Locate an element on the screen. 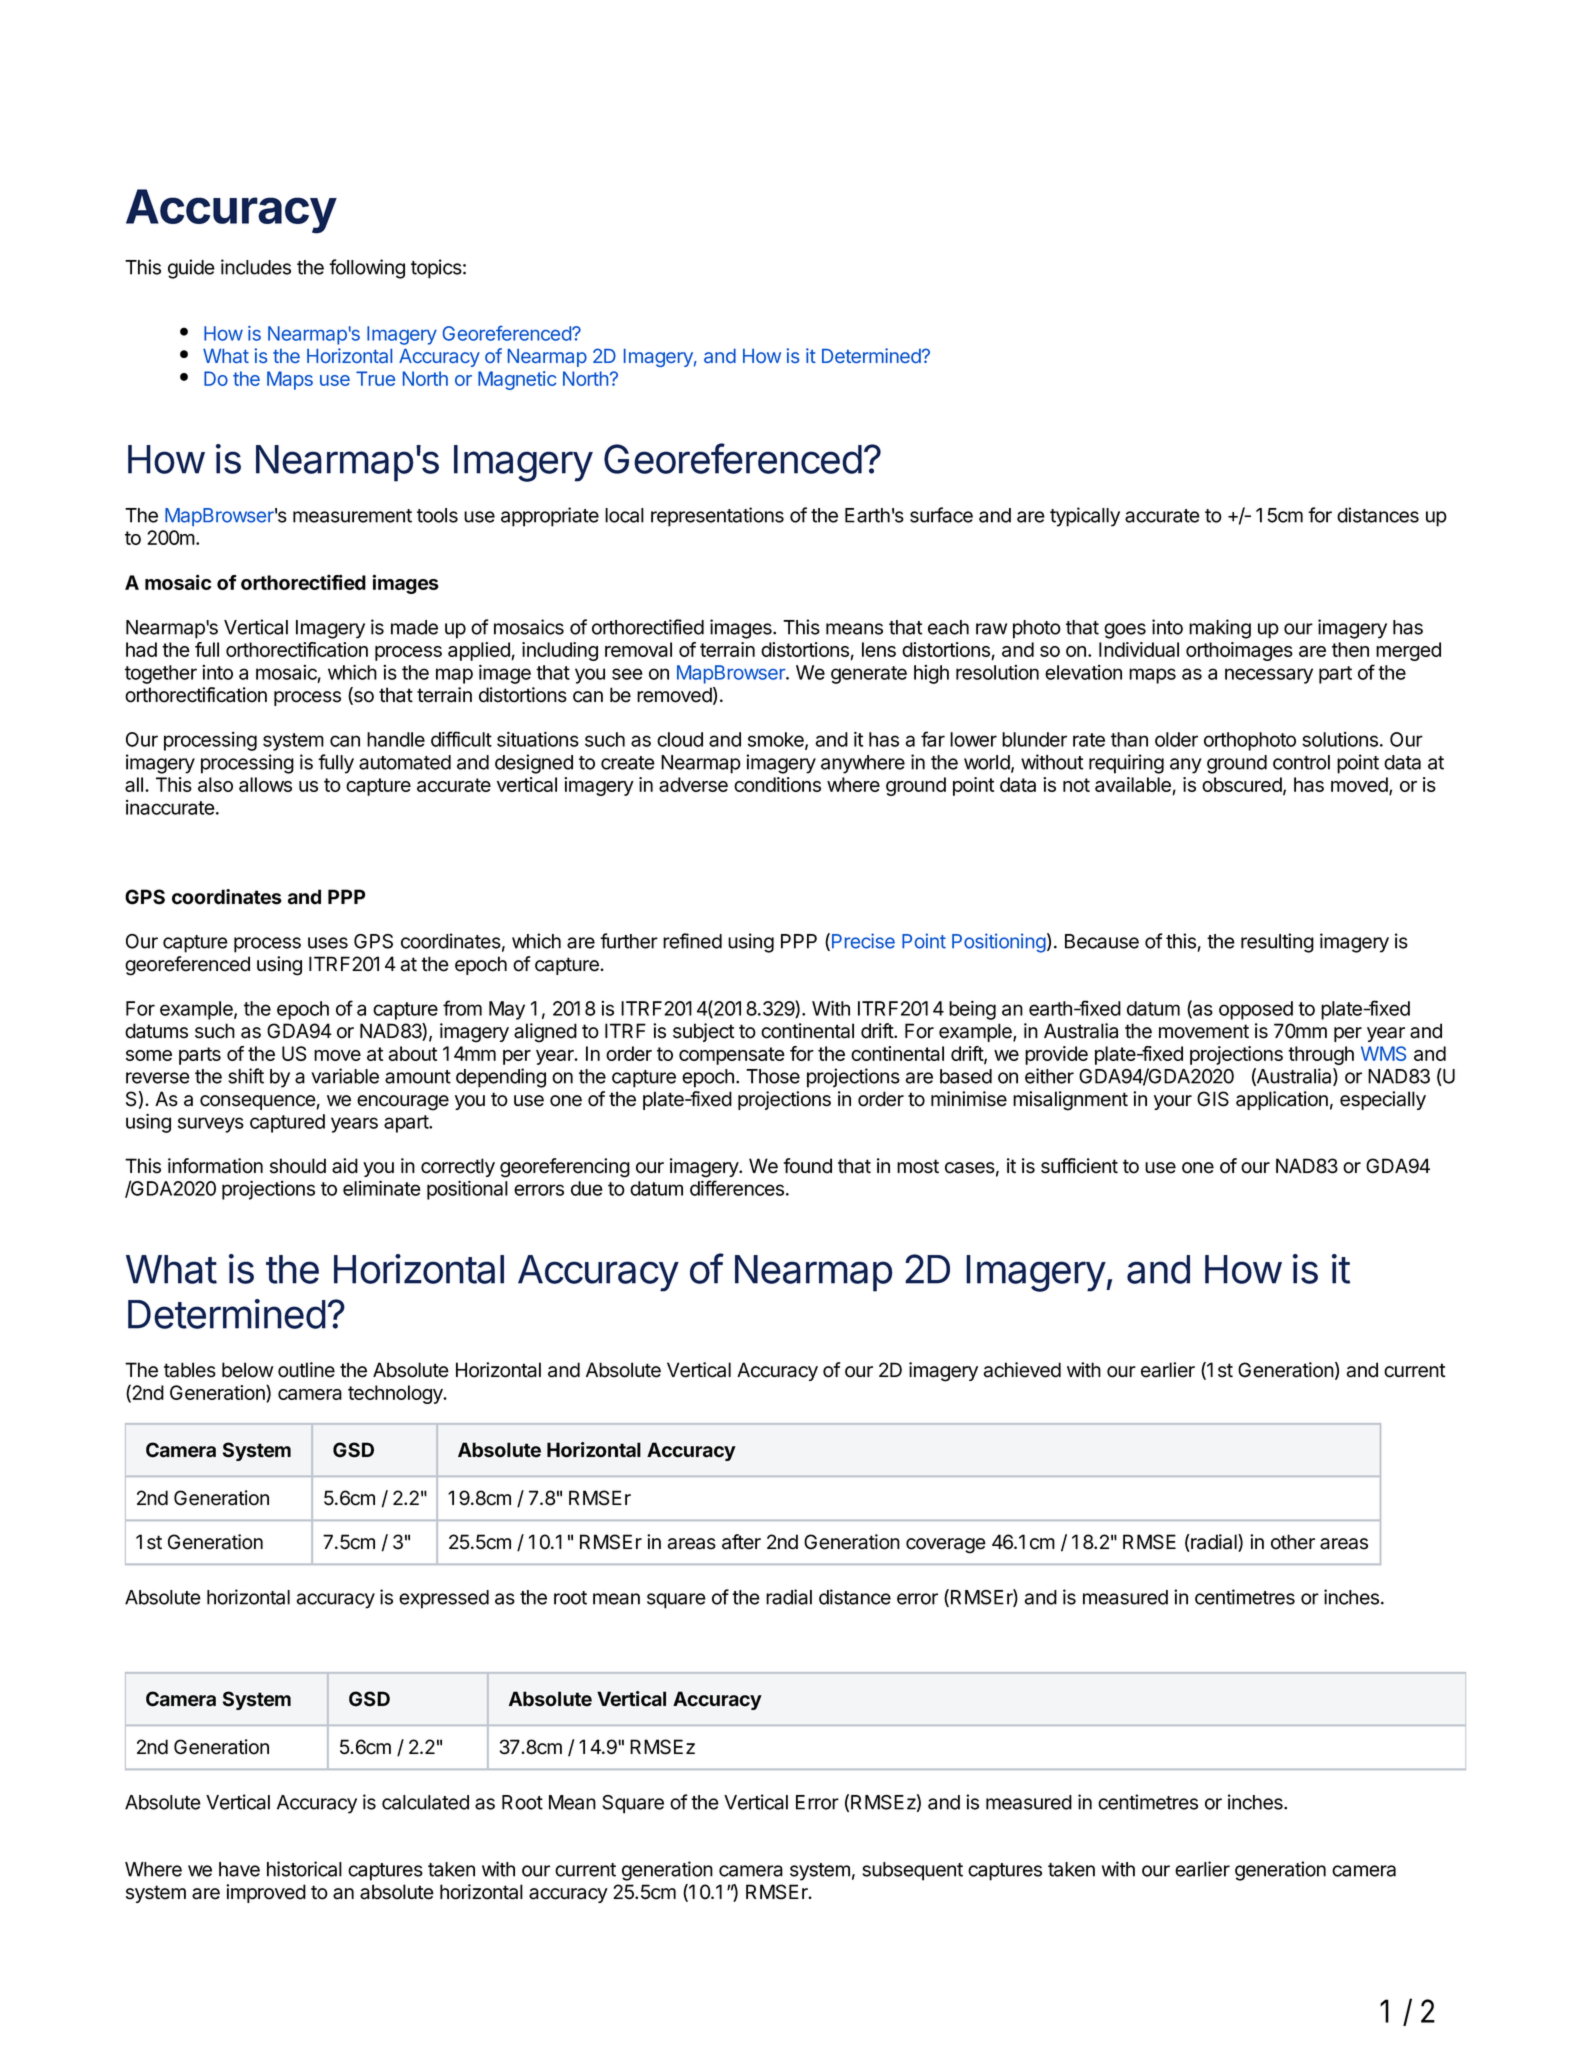 The image size is (1591, 2059). sufficient is located at coordinates (1079, 1166).
